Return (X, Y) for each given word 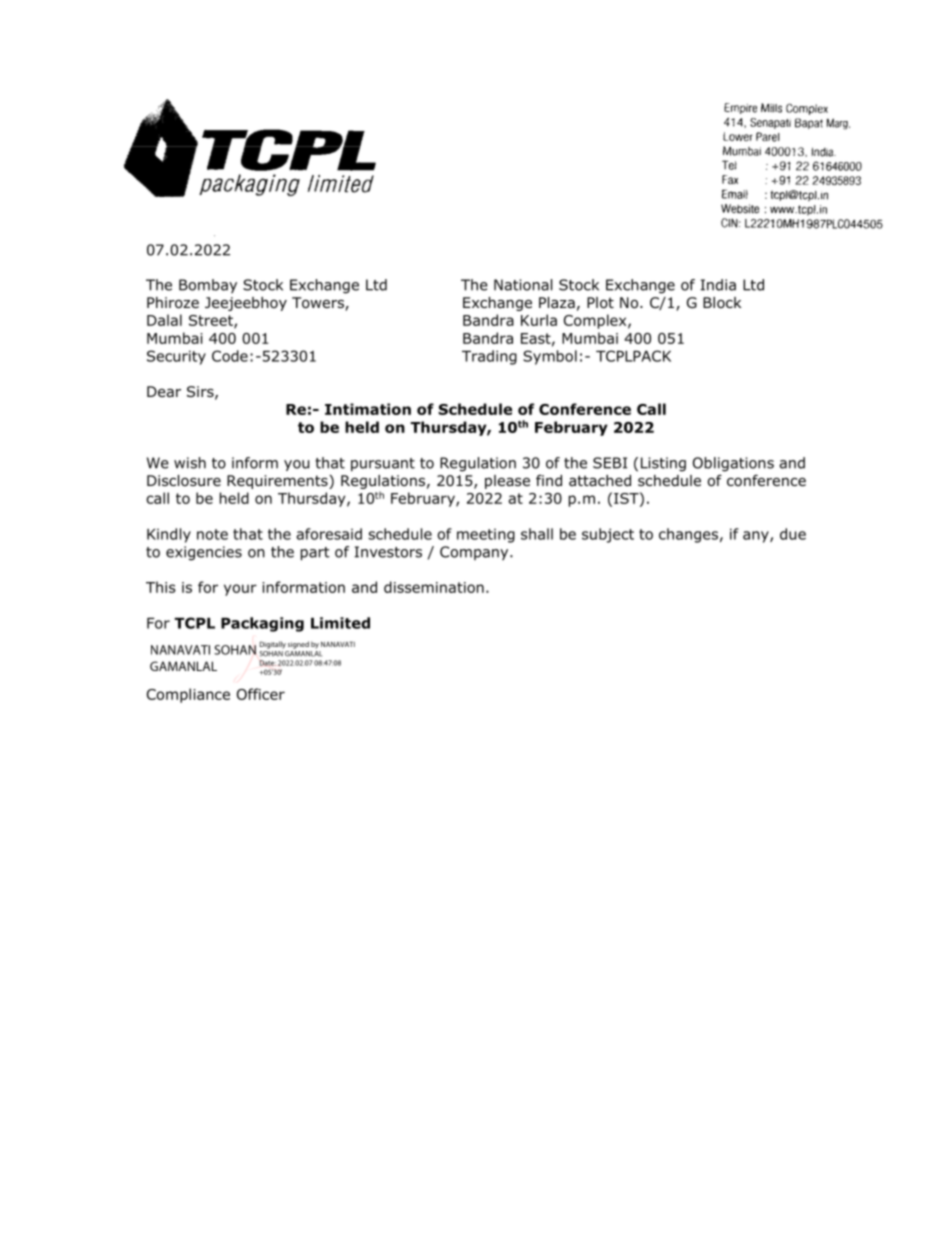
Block (722, 302)
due (793, 534)
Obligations (733, 464)
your (240, 590)
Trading (489, 357)
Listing (663, 464)
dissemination (434, 587)
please (507, 482)
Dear (164, 391)
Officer (261, 694)
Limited (340, 623)
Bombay (208, 286)
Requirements (278, 482)
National (523, 285)
